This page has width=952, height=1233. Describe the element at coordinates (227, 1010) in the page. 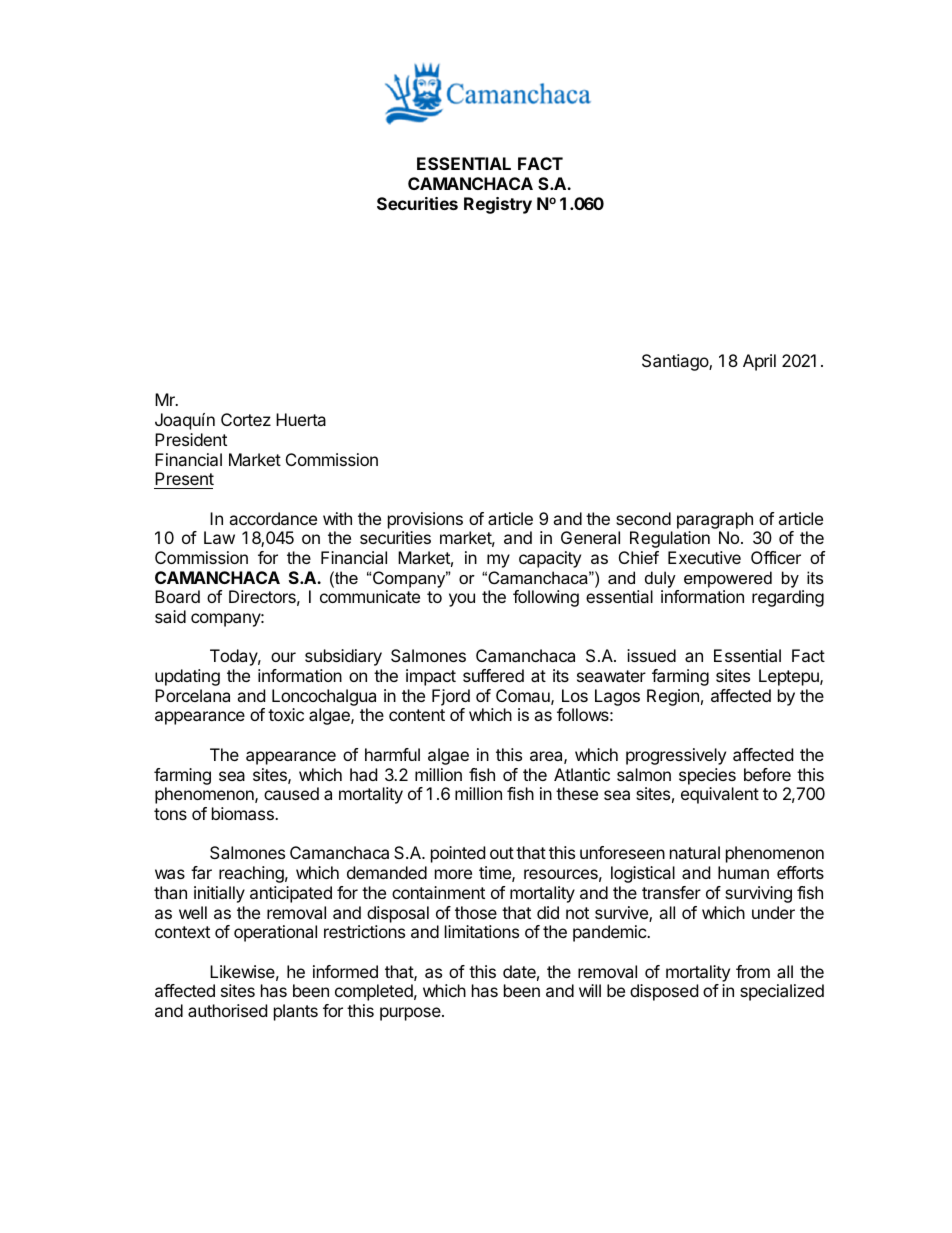

I see `authorised` at that location.
